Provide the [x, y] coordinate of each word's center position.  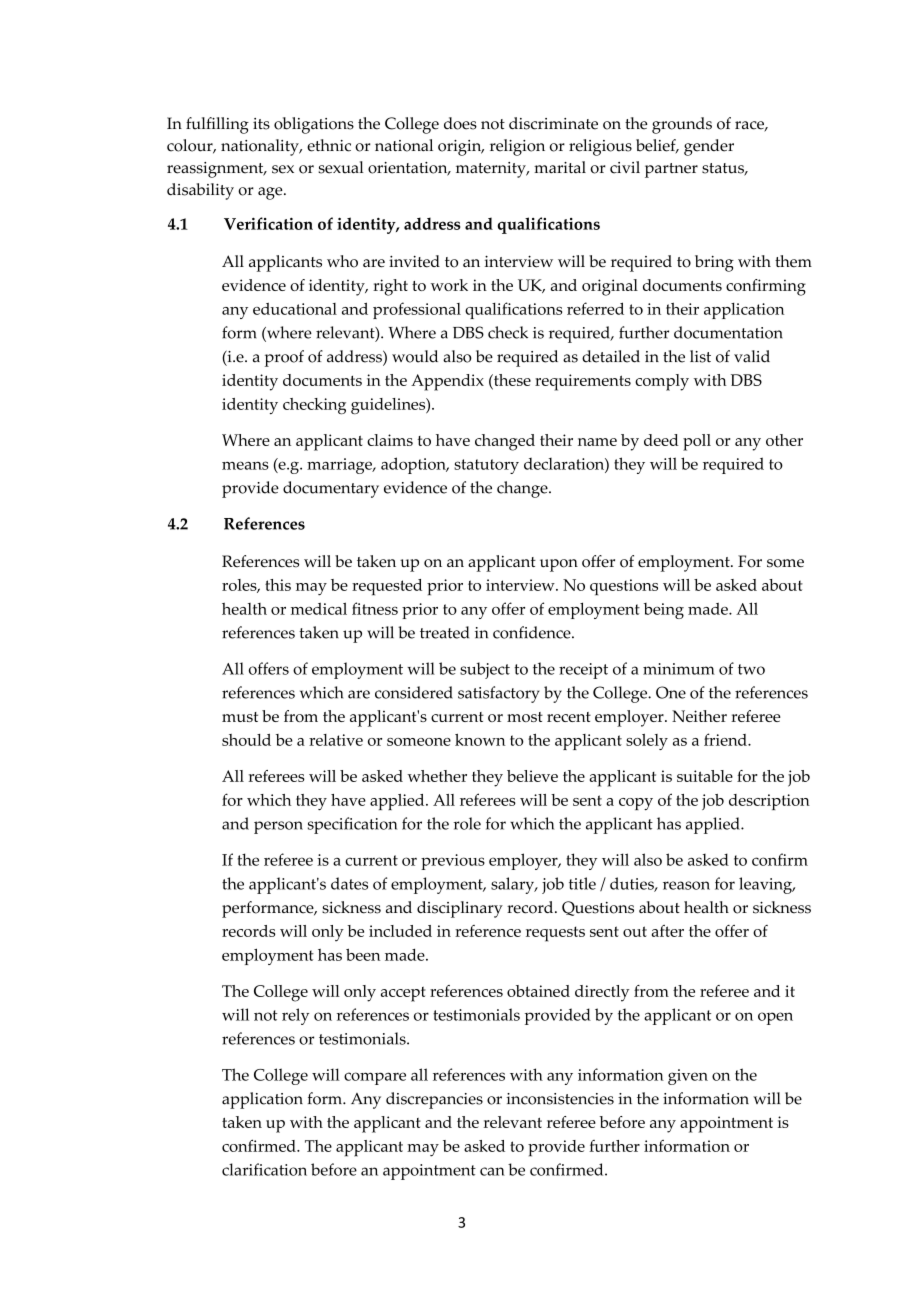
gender [709, 147]
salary [514, 885]
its [261, 124]
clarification [264, 1169]
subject [485, 670]
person [278, 827]
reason [686, 885]
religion [517, 147]
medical [319, 608]
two [751, 669]
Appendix [447, 382]
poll [697, 442]
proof [284, 358]
